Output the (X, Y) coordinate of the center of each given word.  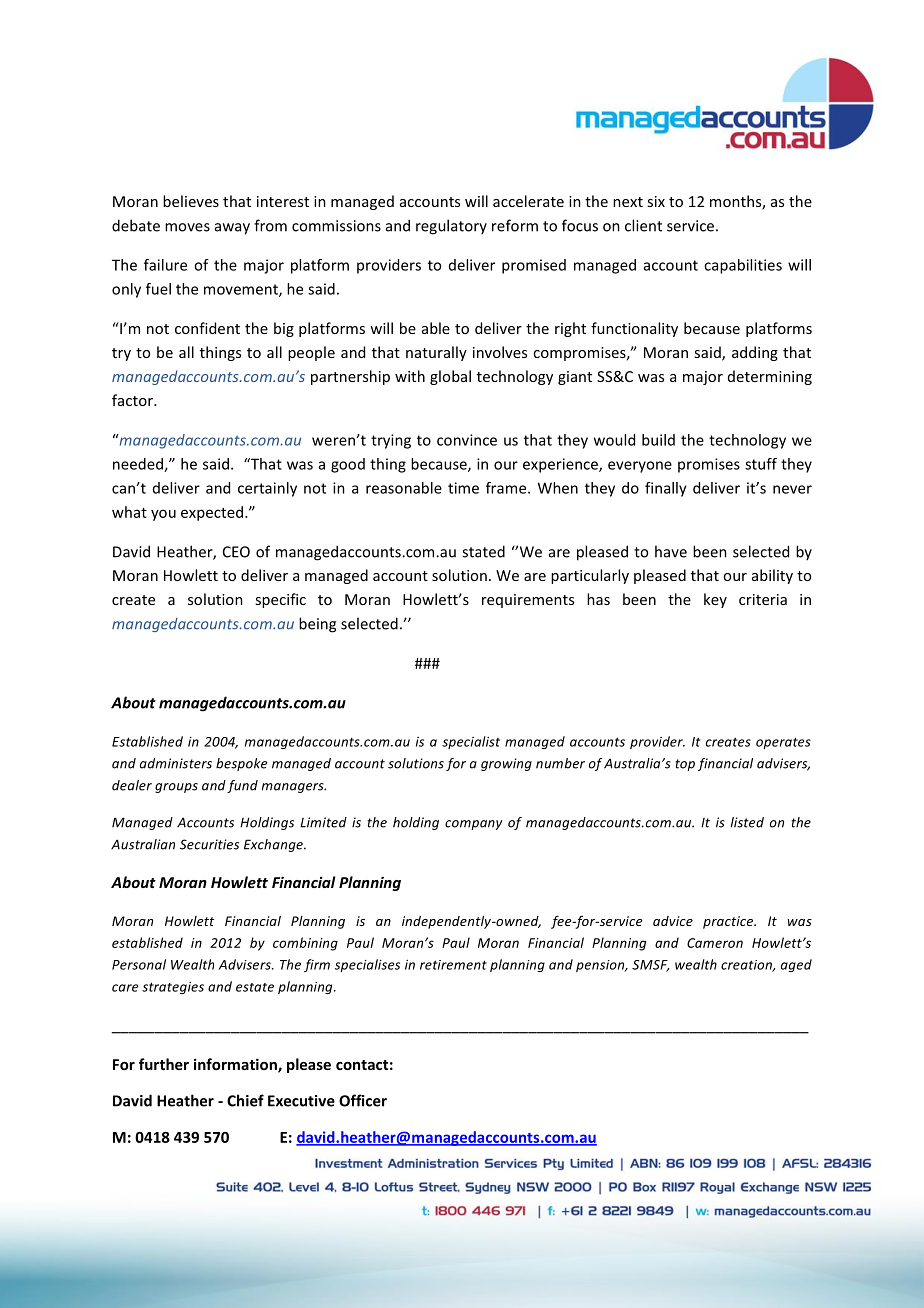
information (236, 1065)
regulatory (451, 227)
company (473, 825)
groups (176, 788)
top (685, 765)
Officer (363, 1100)
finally (666, 489)
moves (187, 227)
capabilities (743, 266)
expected (212, 513)
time (463, 488)
